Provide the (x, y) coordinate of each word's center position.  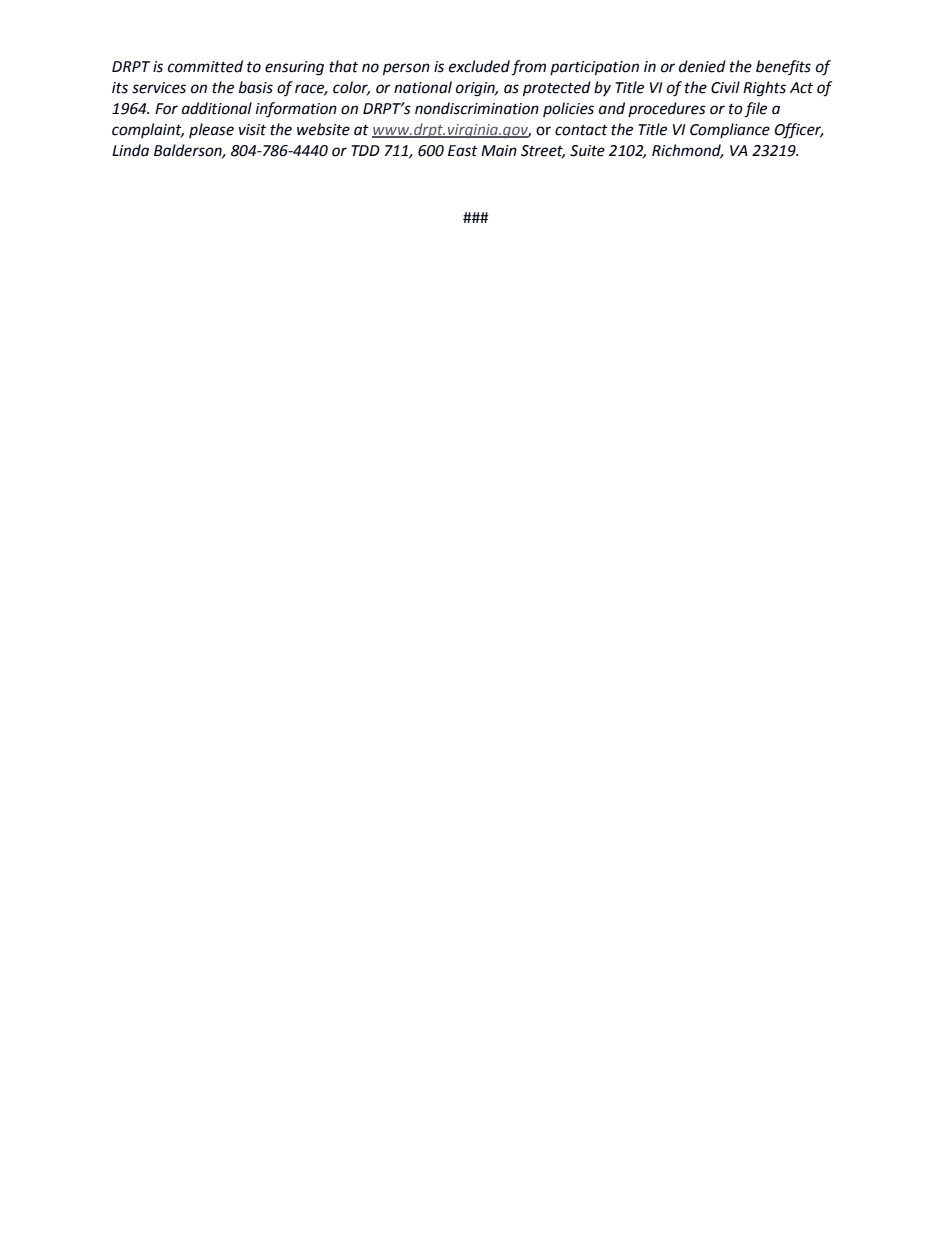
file (755, 110)
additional (217, 108)
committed (205, 66)
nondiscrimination (477, 108)
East (463, 151)
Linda (130, 150)
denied (702, 66)
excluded (479, 66)
